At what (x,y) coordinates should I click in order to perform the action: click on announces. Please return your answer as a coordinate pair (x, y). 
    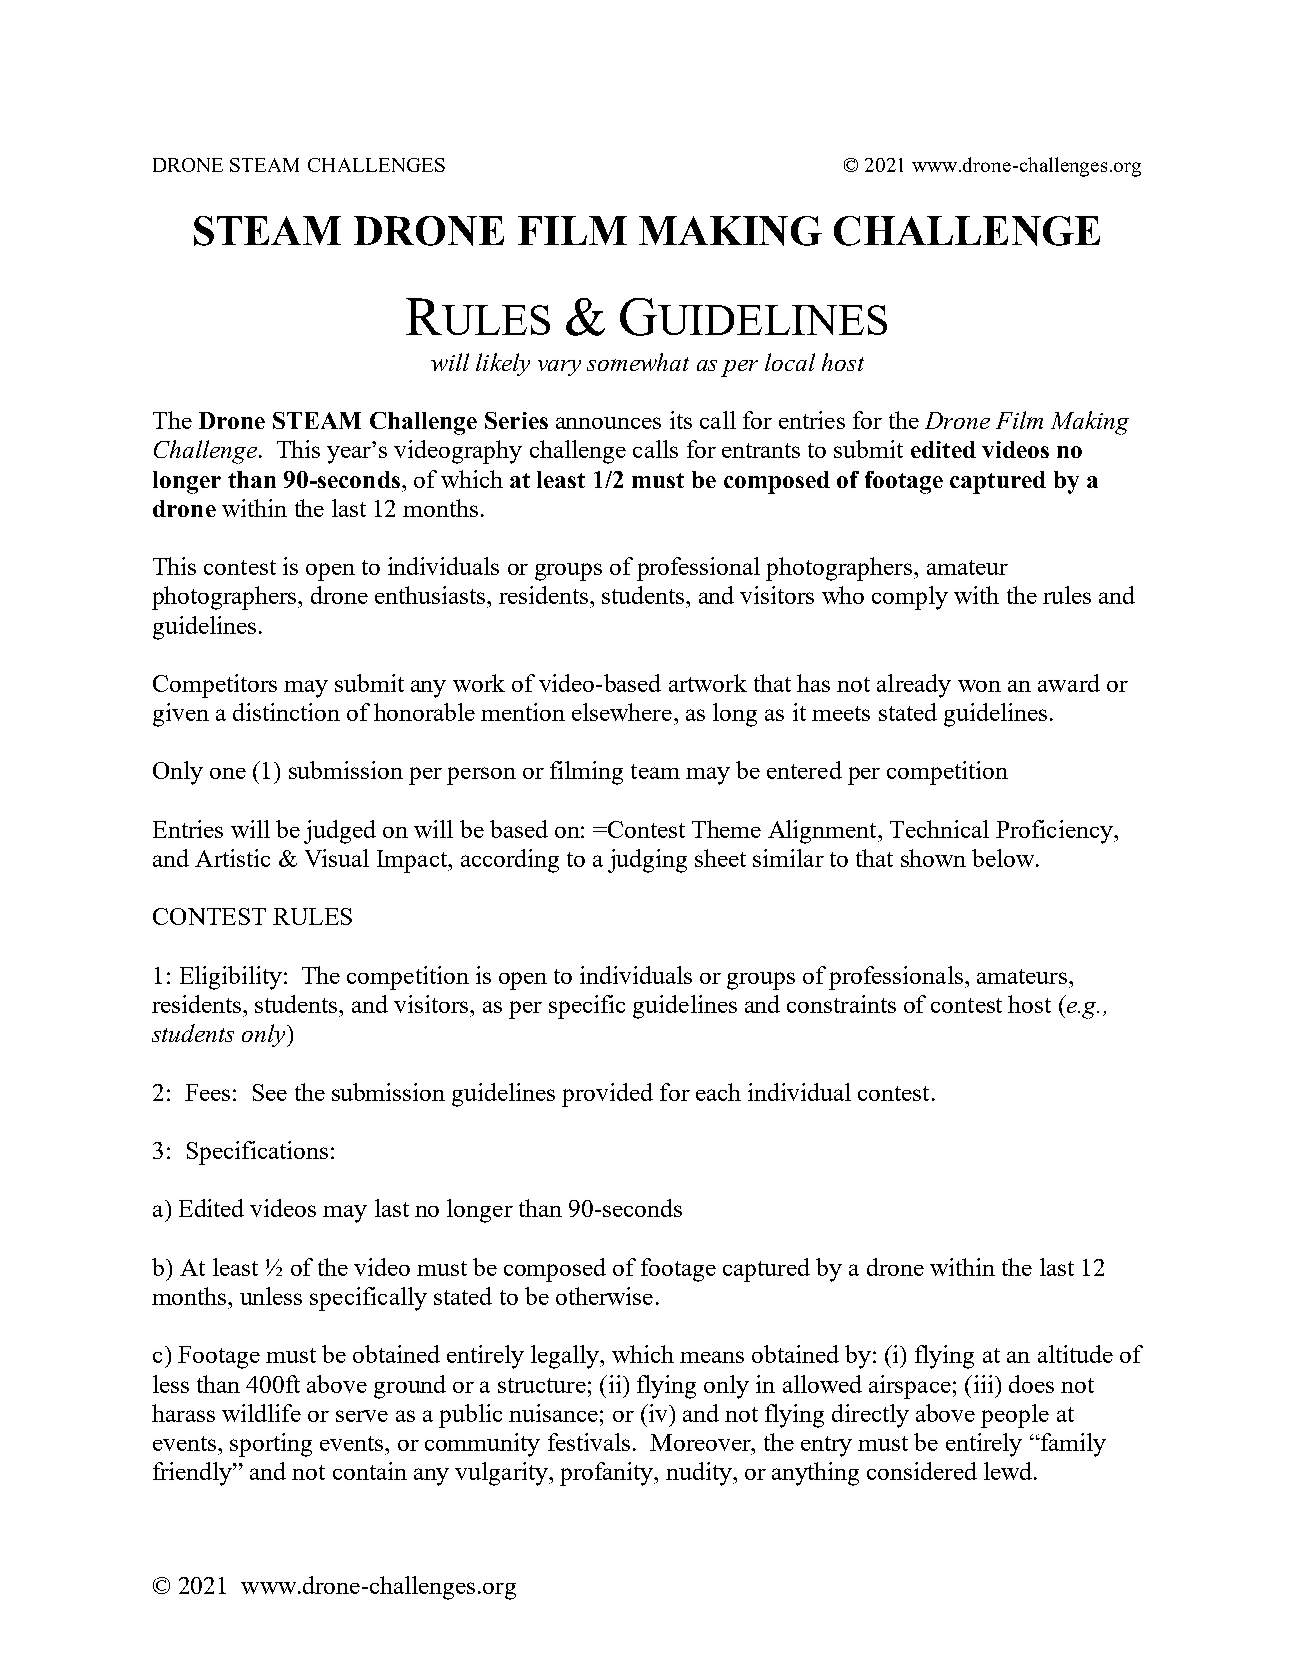
    Looking at the image, I should click on (608, 423).
